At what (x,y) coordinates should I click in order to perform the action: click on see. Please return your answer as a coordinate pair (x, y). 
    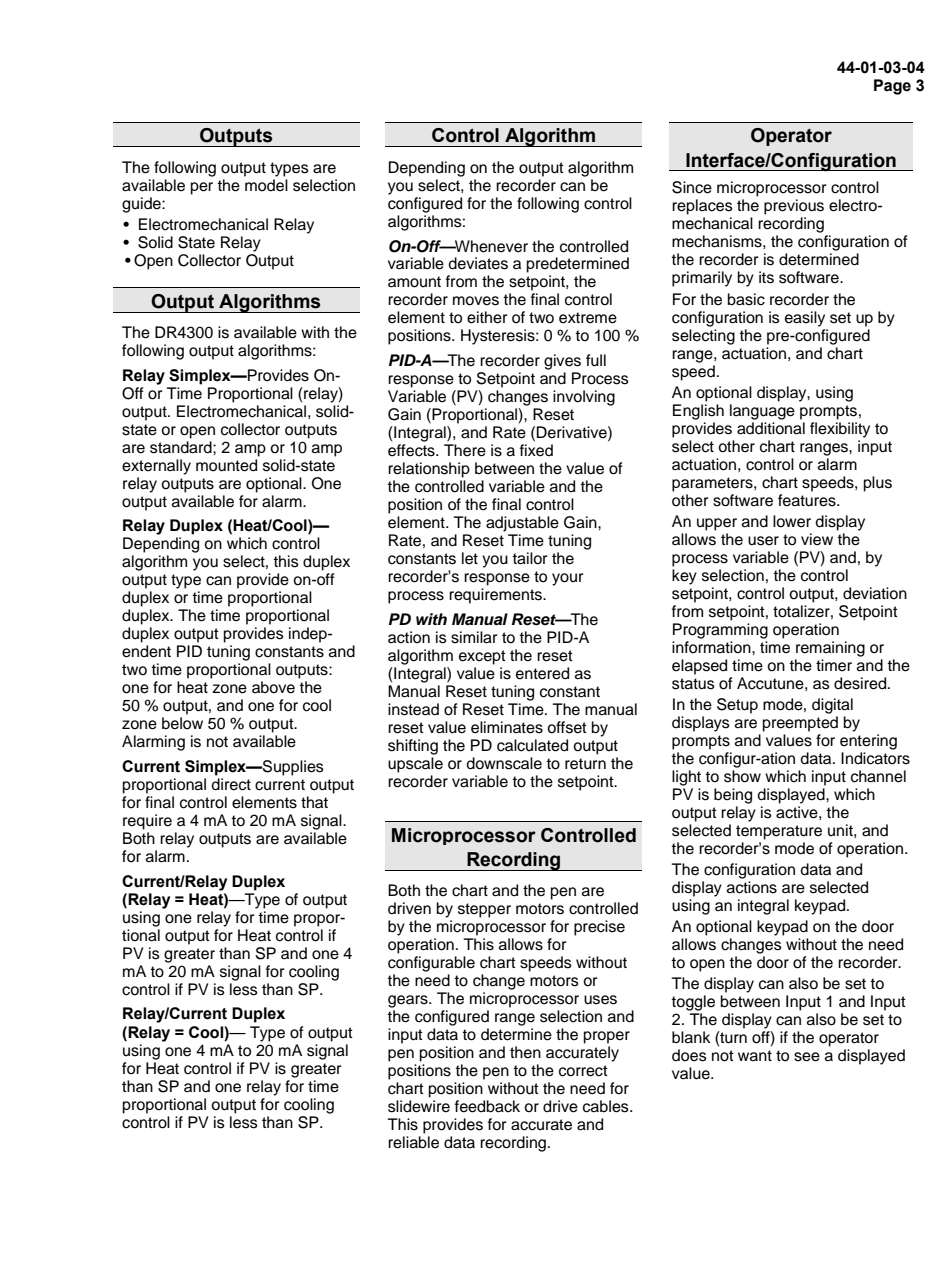
    Looking at the image, I should click on (807, 1057).
